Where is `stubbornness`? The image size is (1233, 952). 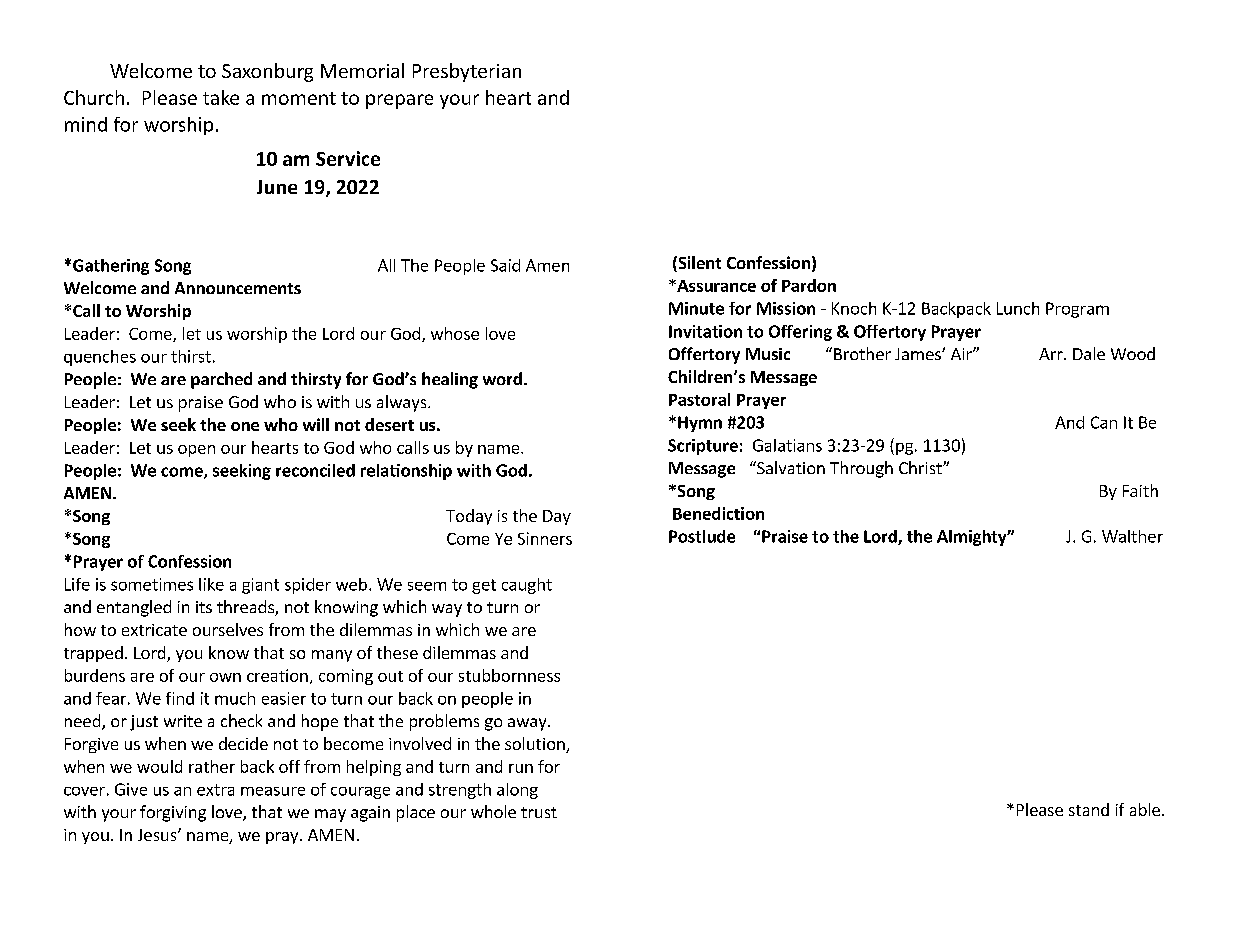
stubbornness is located at coordinates (509, 675).
